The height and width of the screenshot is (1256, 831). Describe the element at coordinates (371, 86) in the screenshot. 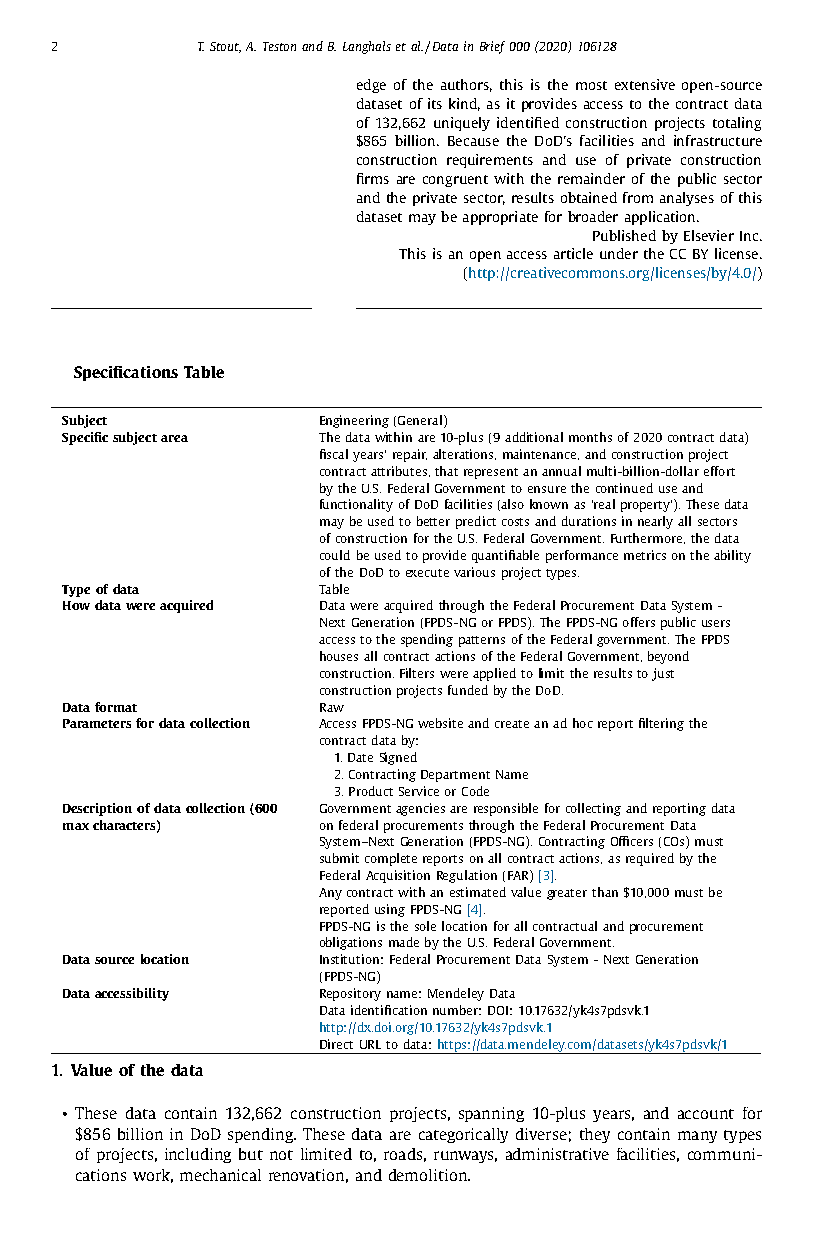

I see `edge` at that location.
